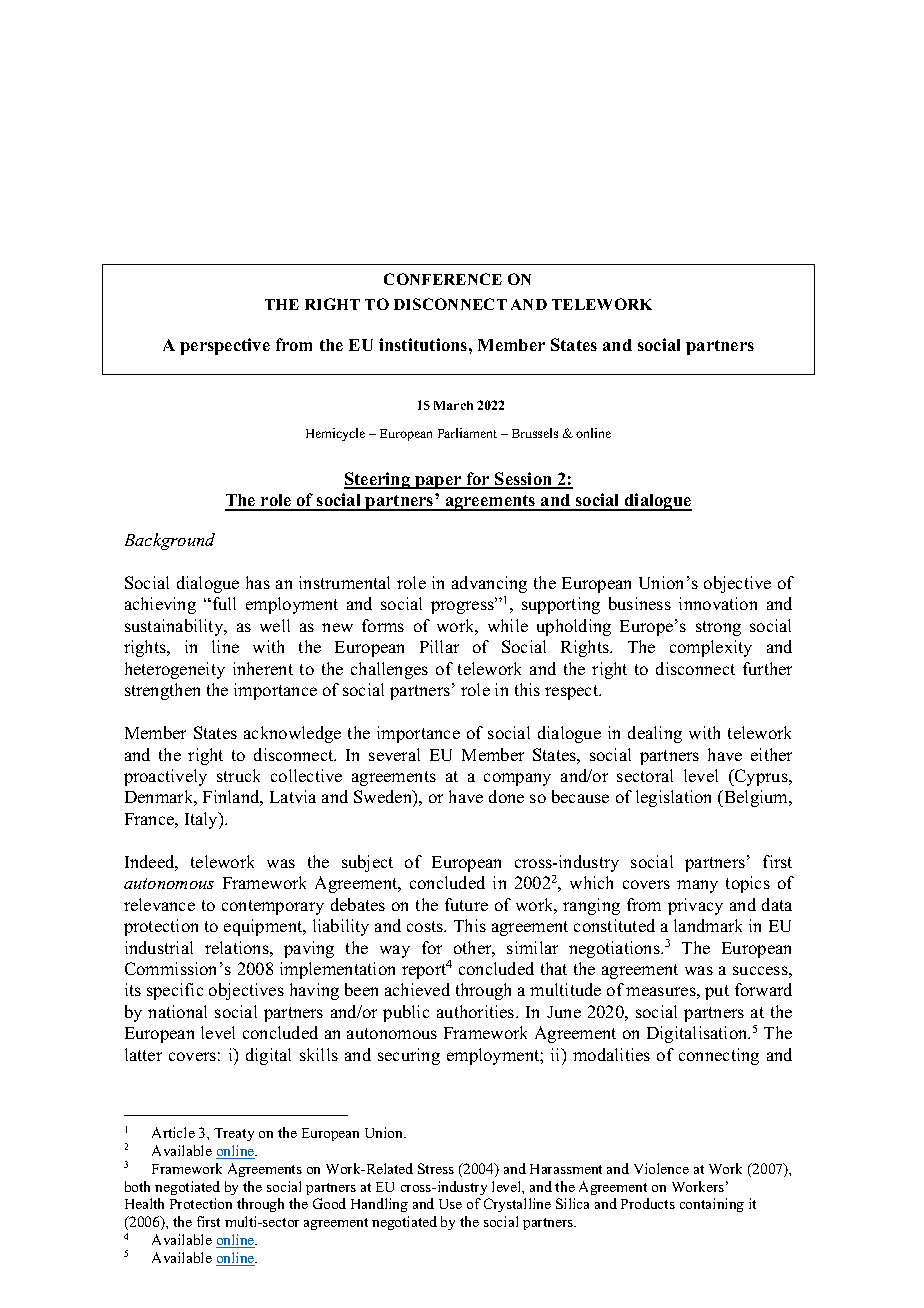 The height and width of the screenshot is (1308, 924). What do you see at coordinates (697, 886) in the screenshot?
I see `many` at bounding box center [697, 886].
